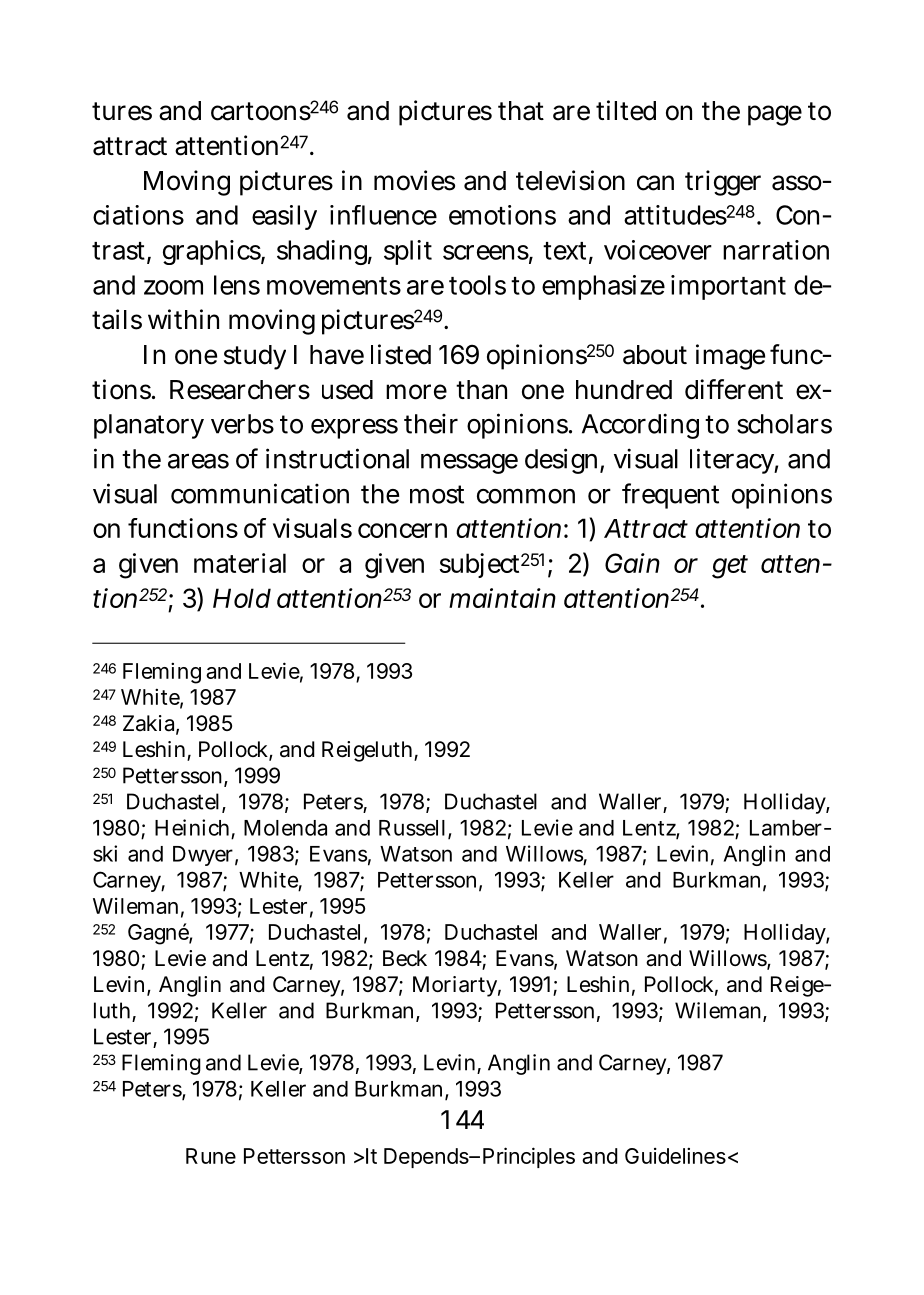 This page has height=1295, width=924. Describe the element at coordinates (284, 217) in the page. I see `easily` at that location.
